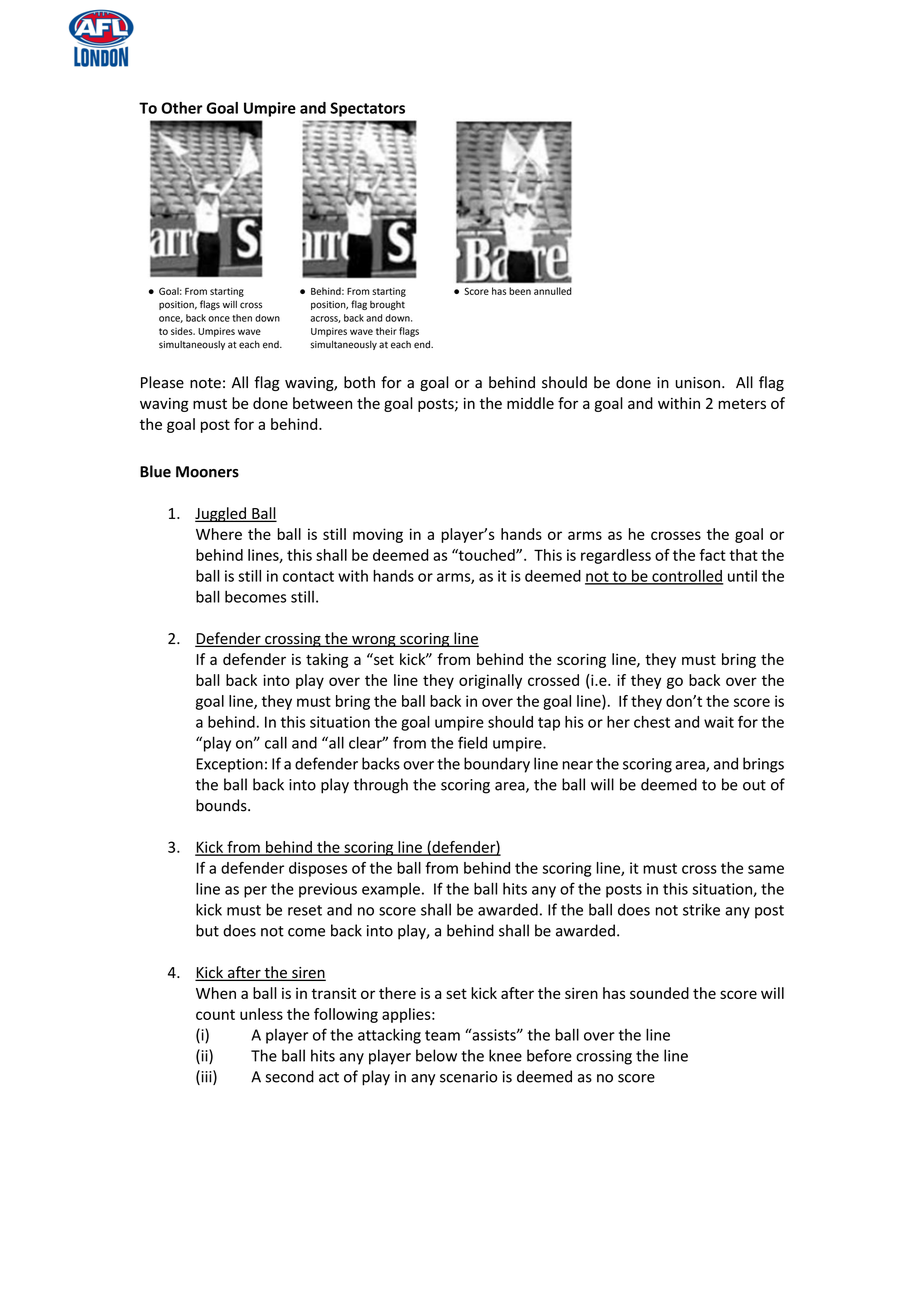  I want to click on team, so click(442, 1035).
